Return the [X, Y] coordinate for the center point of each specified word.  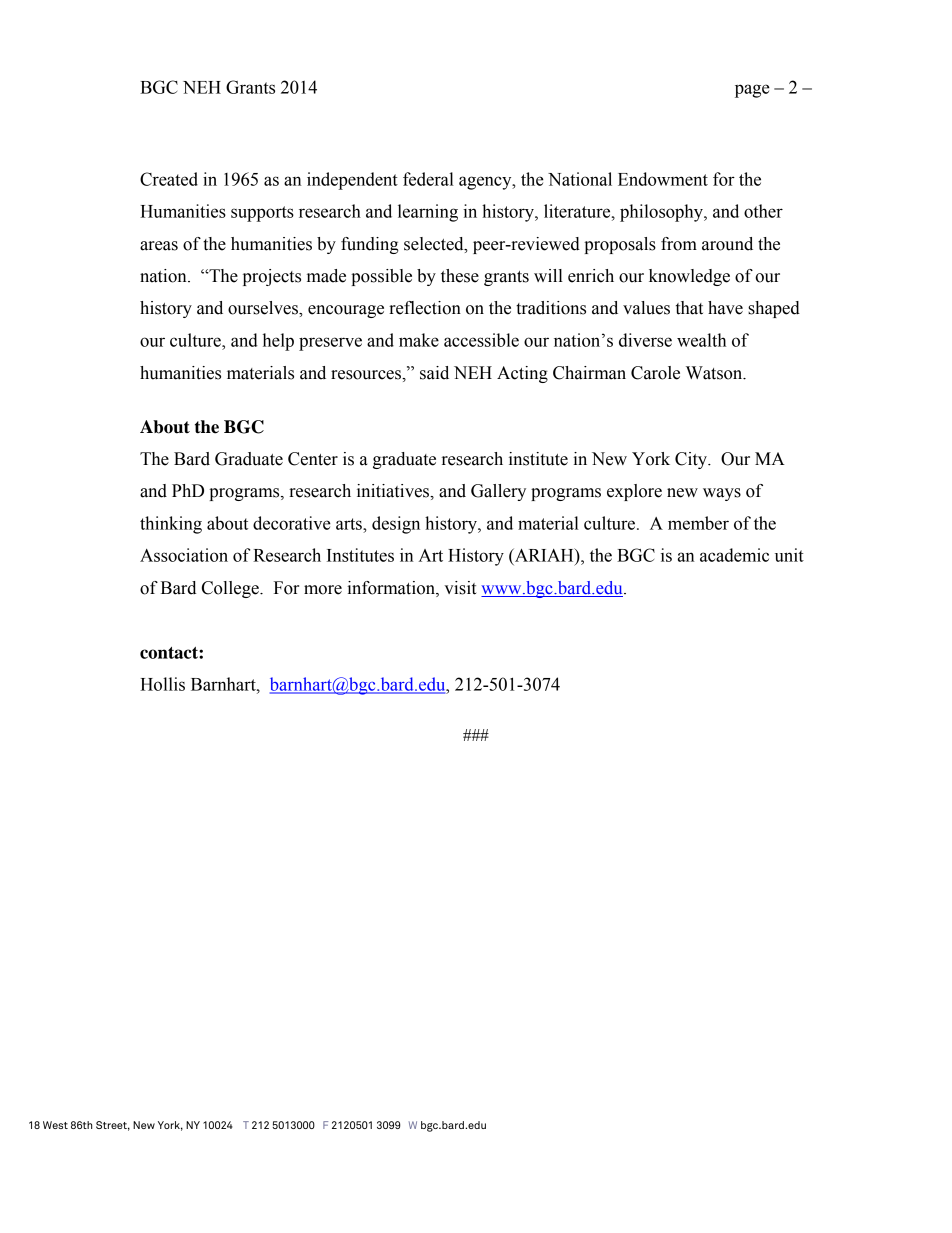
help [278, 342]
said [434, 373]
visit [460, 588]
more [323, 590]
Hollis [162, 684]
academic [734, 555]
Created [169, 179]
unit [789, 555]
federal [428, 179]
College [231, 589]
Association [184, 555]
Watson [715, 373]
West [55, 1125]
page [752, 91]
